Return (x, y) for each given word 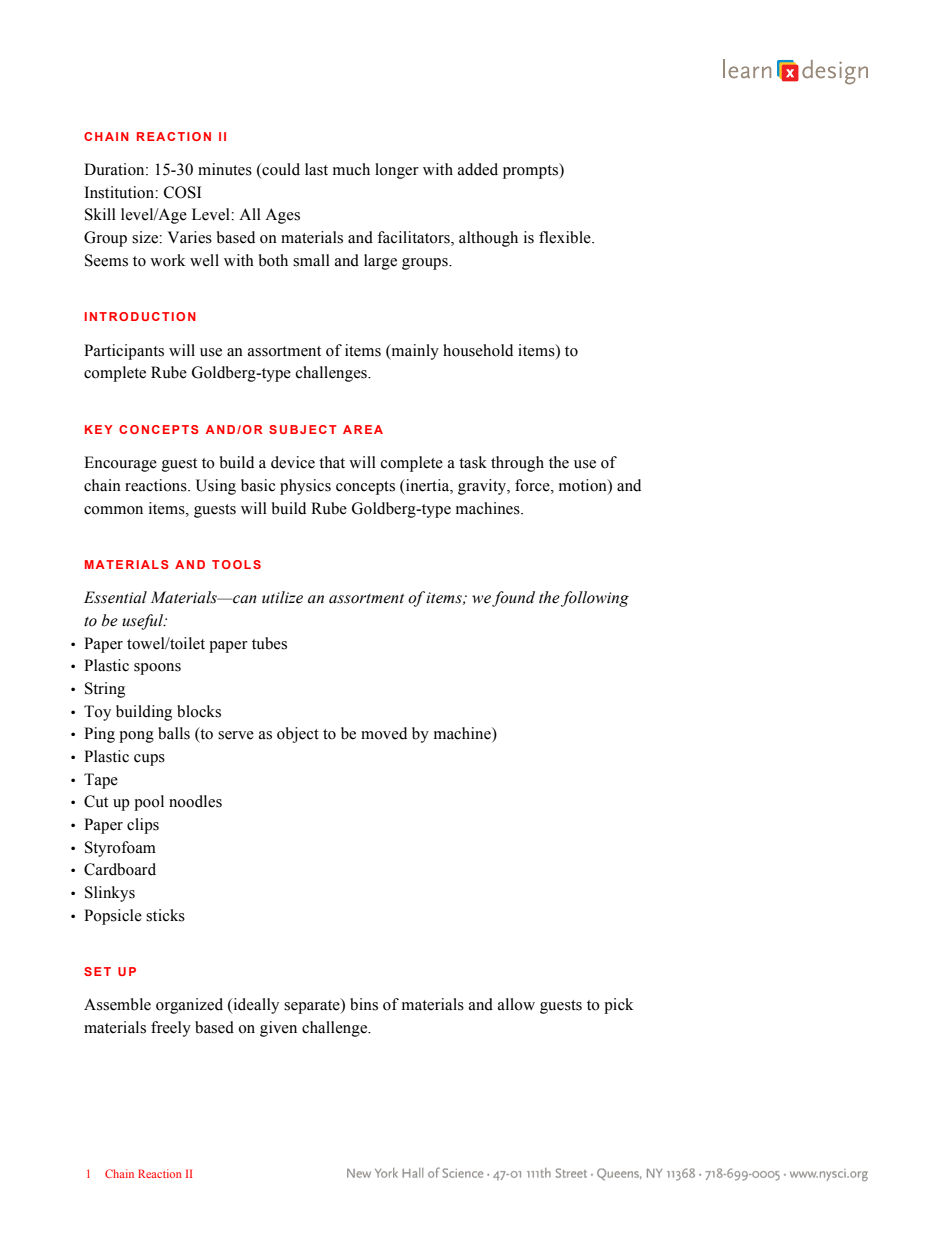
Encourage (120, 464)
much (351, 169)
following (595, 599)
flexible (566, 237)
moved (384, 733)
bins (364, 1004)
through (517, 464)
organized (189, 1006)
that (332, 462)
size (146, 237)
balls (174, 733)
